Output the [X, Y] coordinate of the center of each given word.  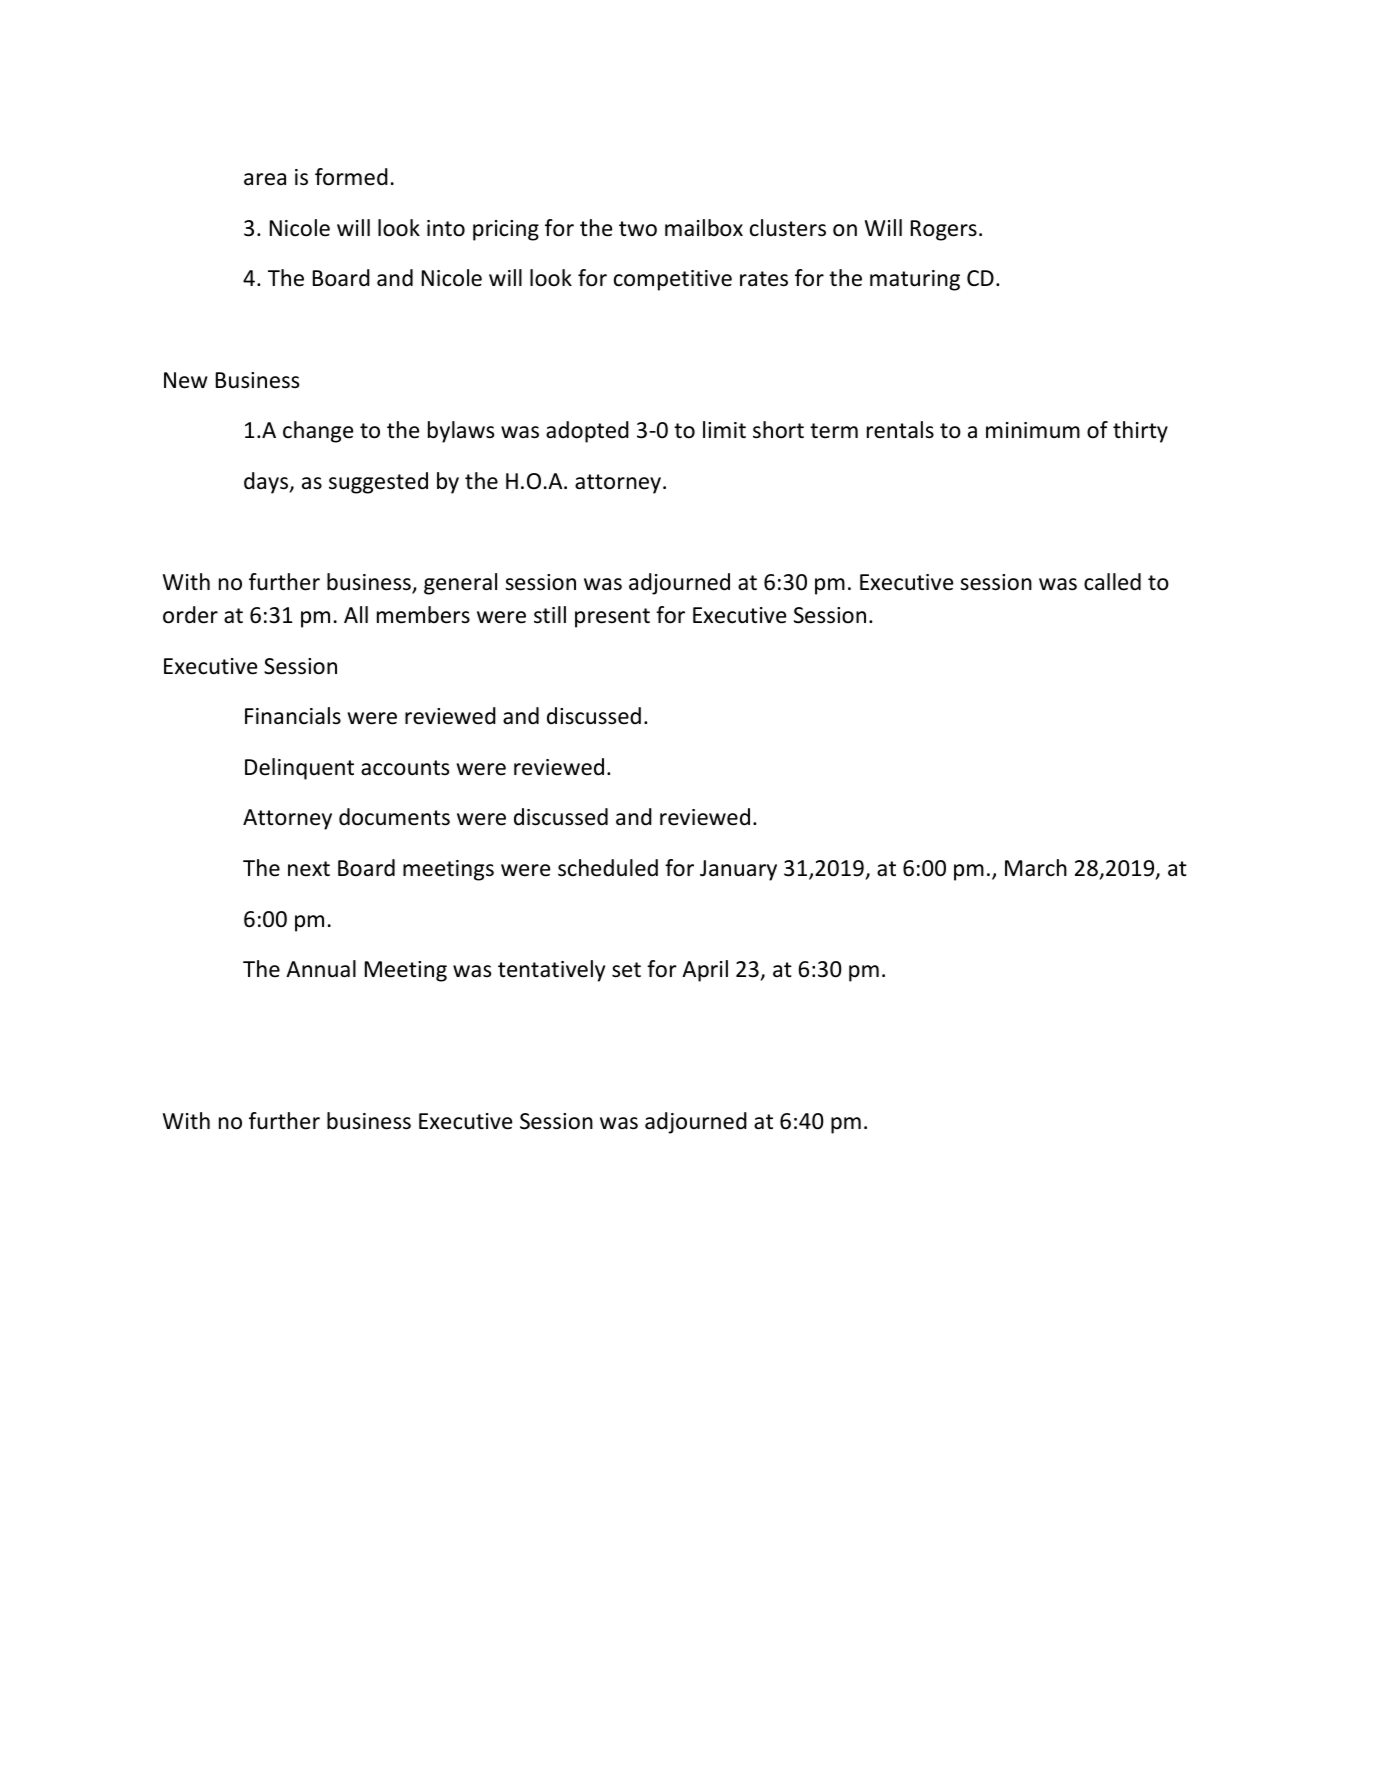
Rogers [944, 230]
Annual [321, 969]
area [265, 179]
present [612, 618]
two [638, 229]
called [1112, 582]
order [190, 615]
